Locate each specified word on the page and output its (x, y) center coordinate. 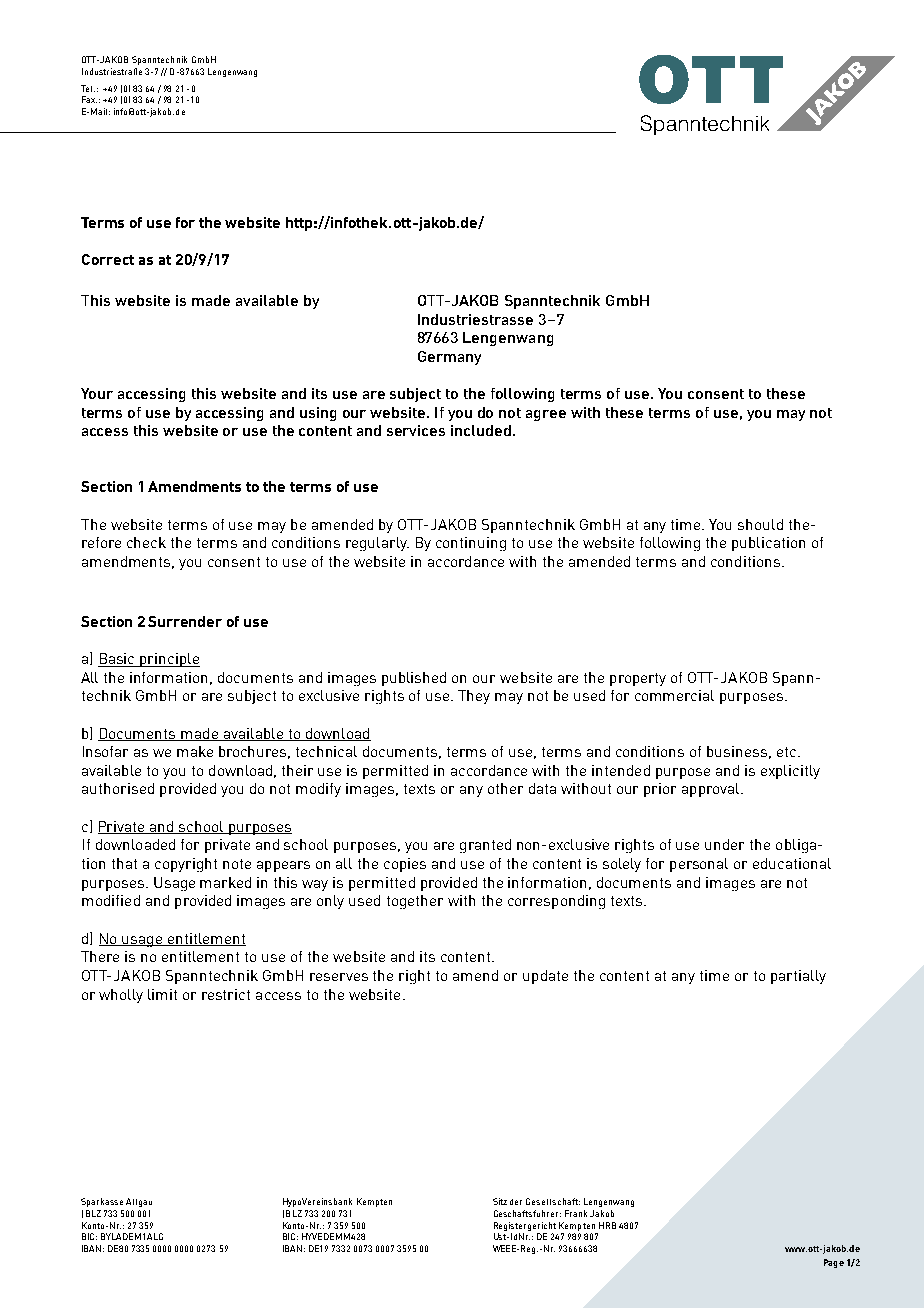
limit (162, 994)
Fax (89, 99)
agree (546, 415)
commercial (674, 695)
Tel (88, 88)
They (474, 697)
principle (169, 660)
